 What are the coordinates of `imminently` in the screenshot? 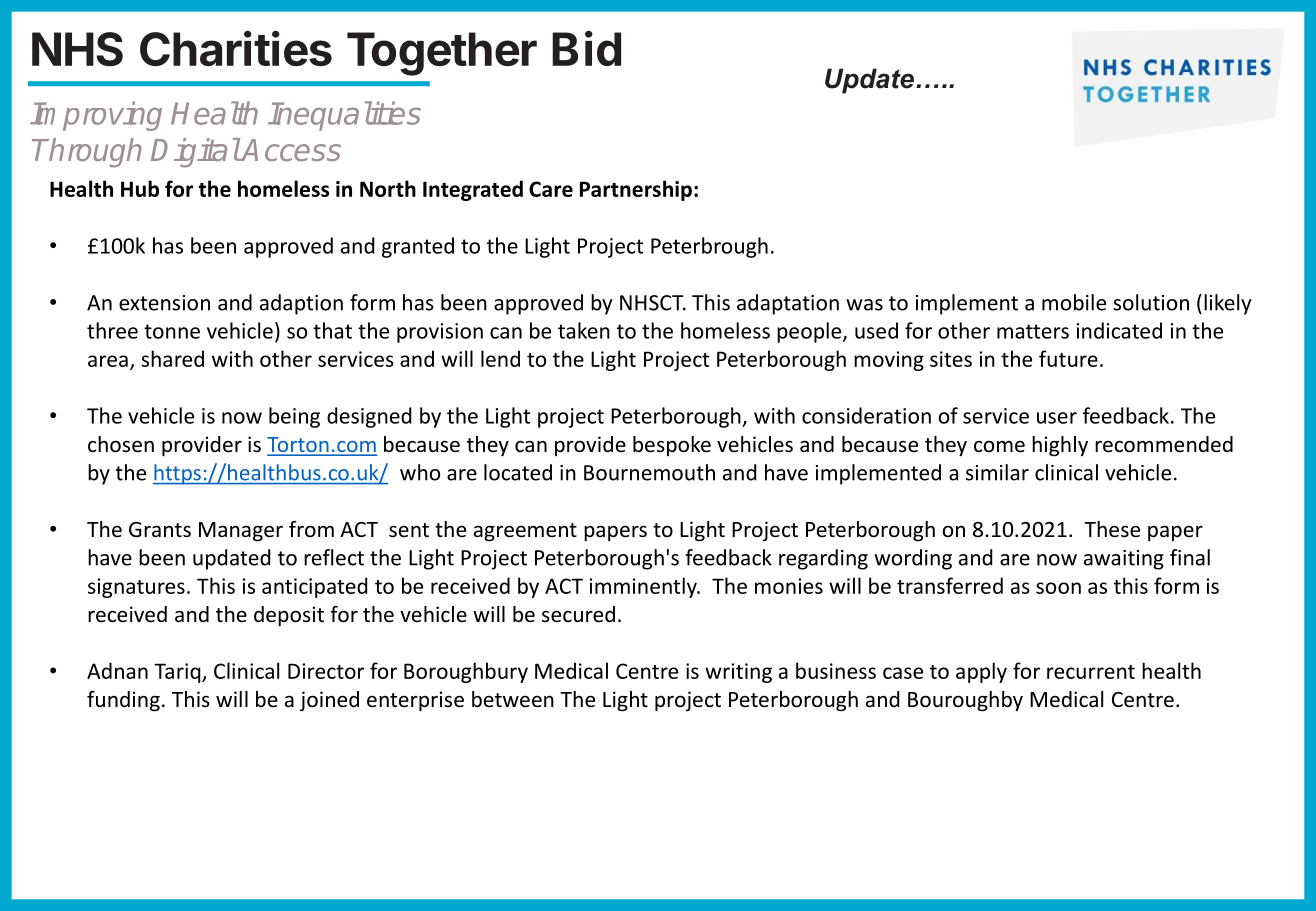 It's located at (644, 587).
